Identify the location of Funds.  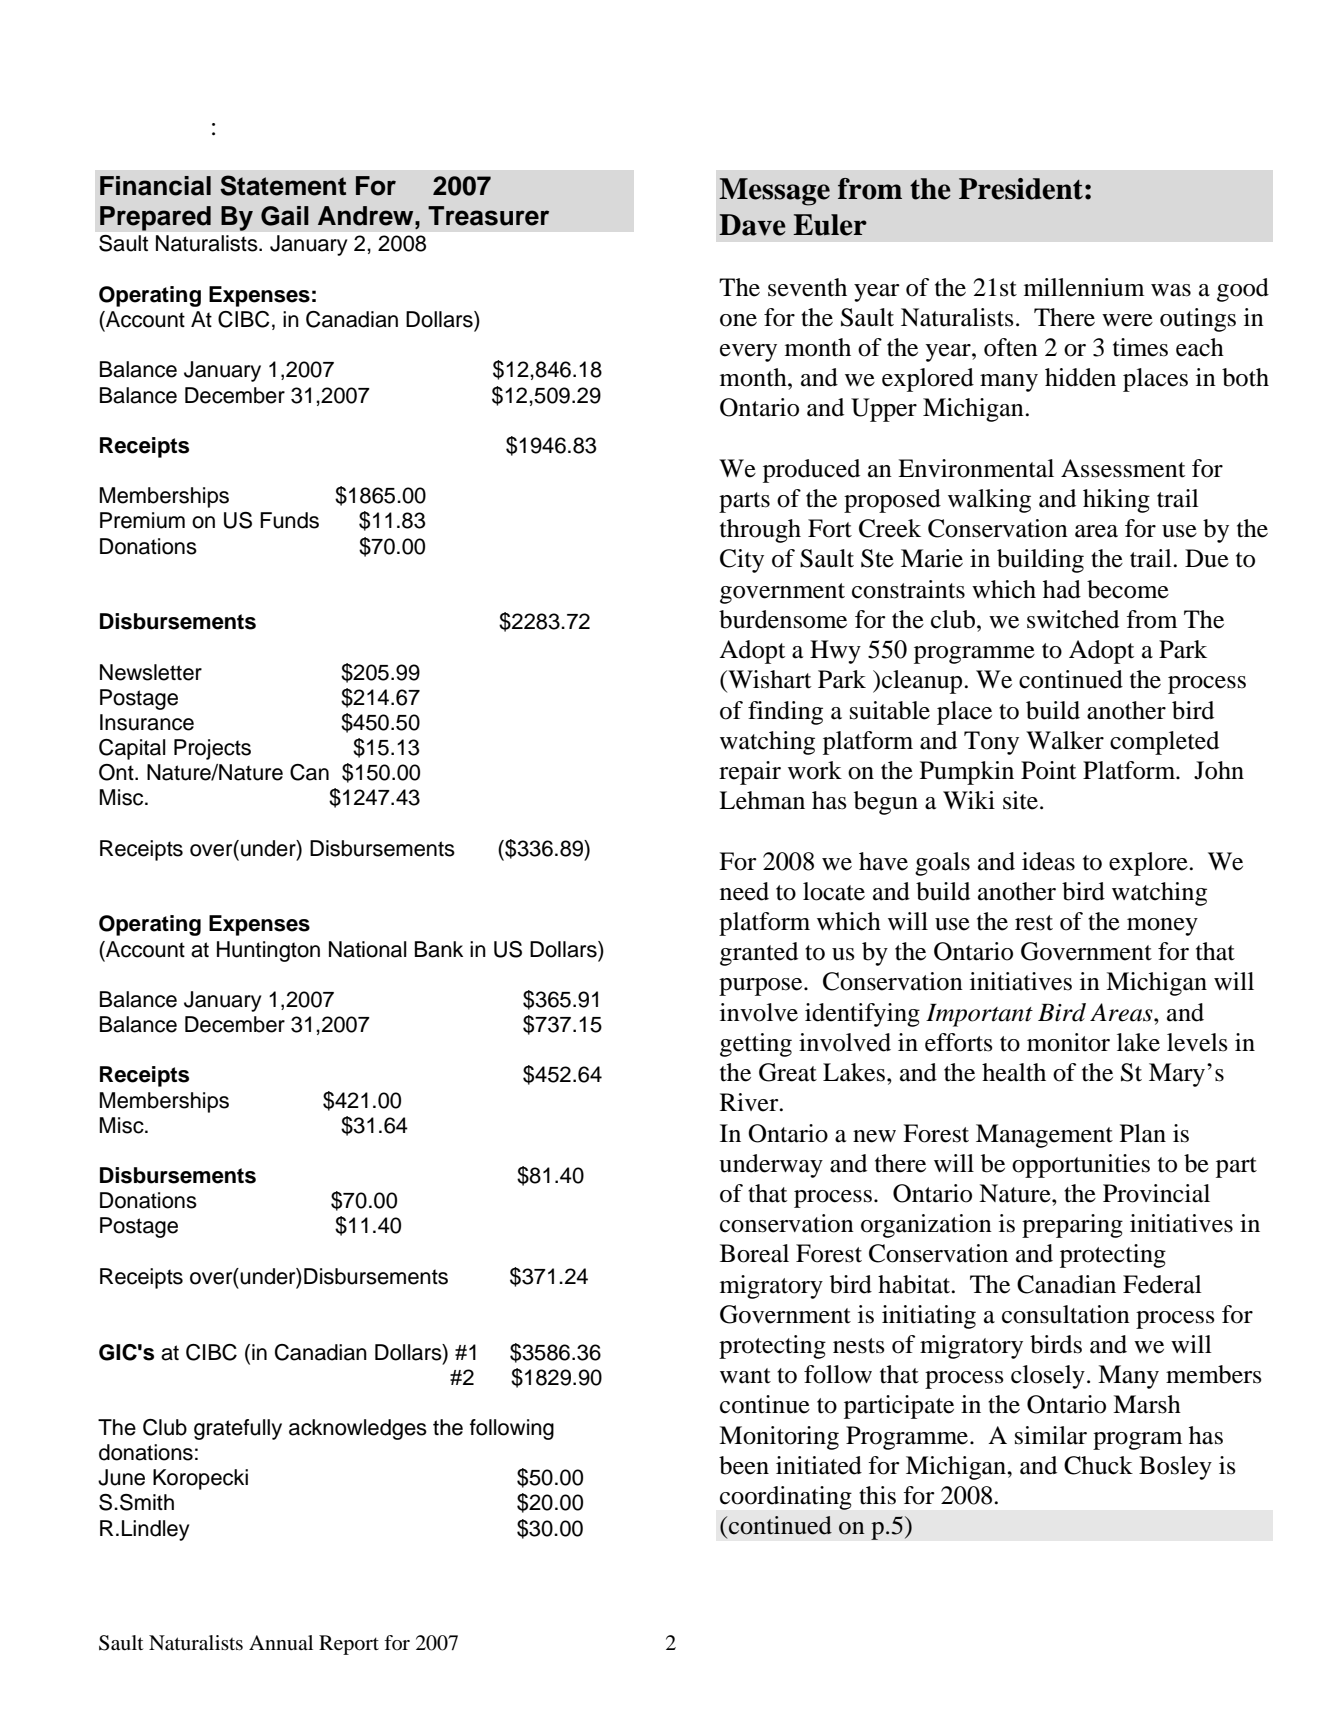
(289, 520).
